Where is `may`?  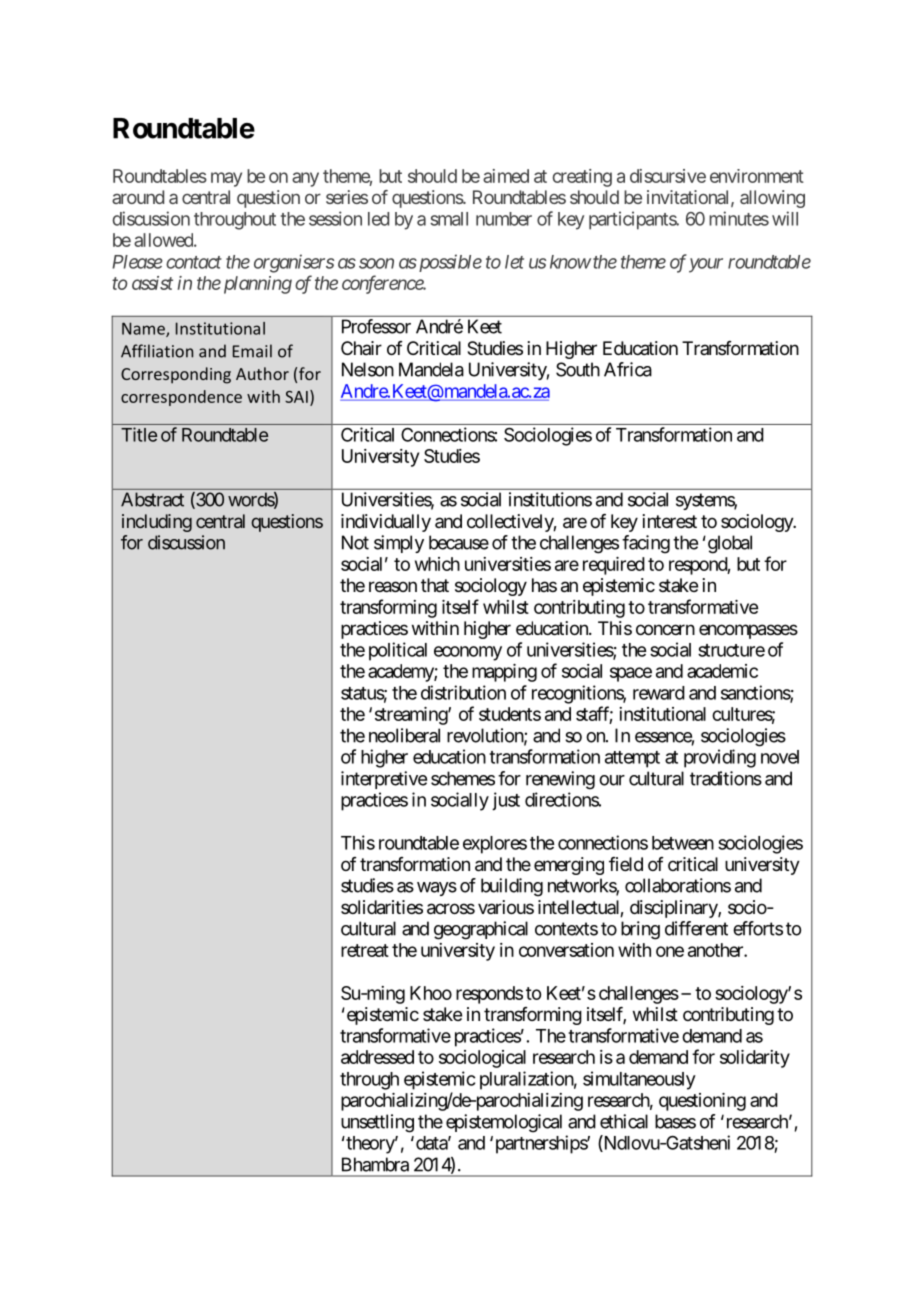 may is located at coordinates (226, 179).
